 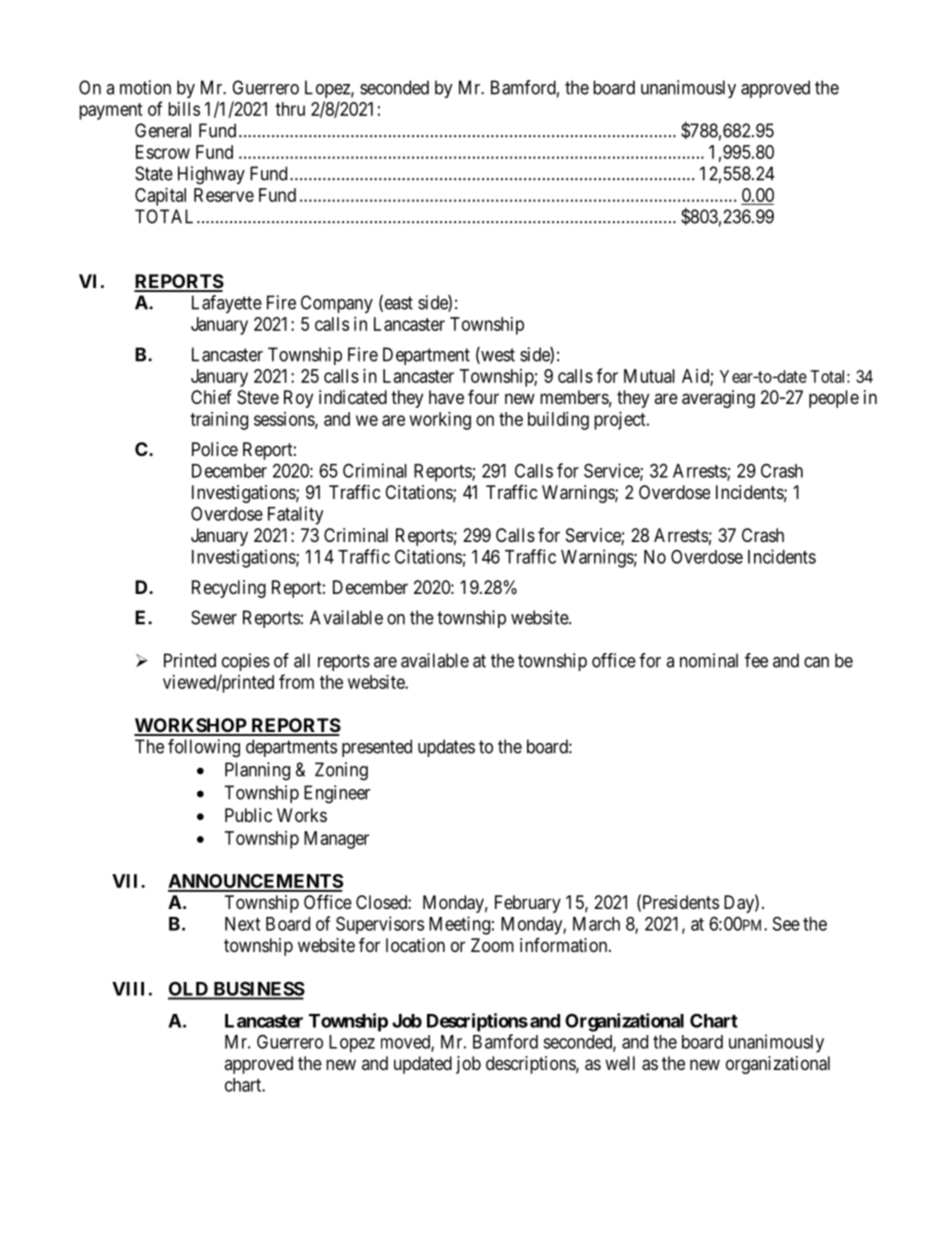 I want to click on well, so click(x=620, y=1063).
